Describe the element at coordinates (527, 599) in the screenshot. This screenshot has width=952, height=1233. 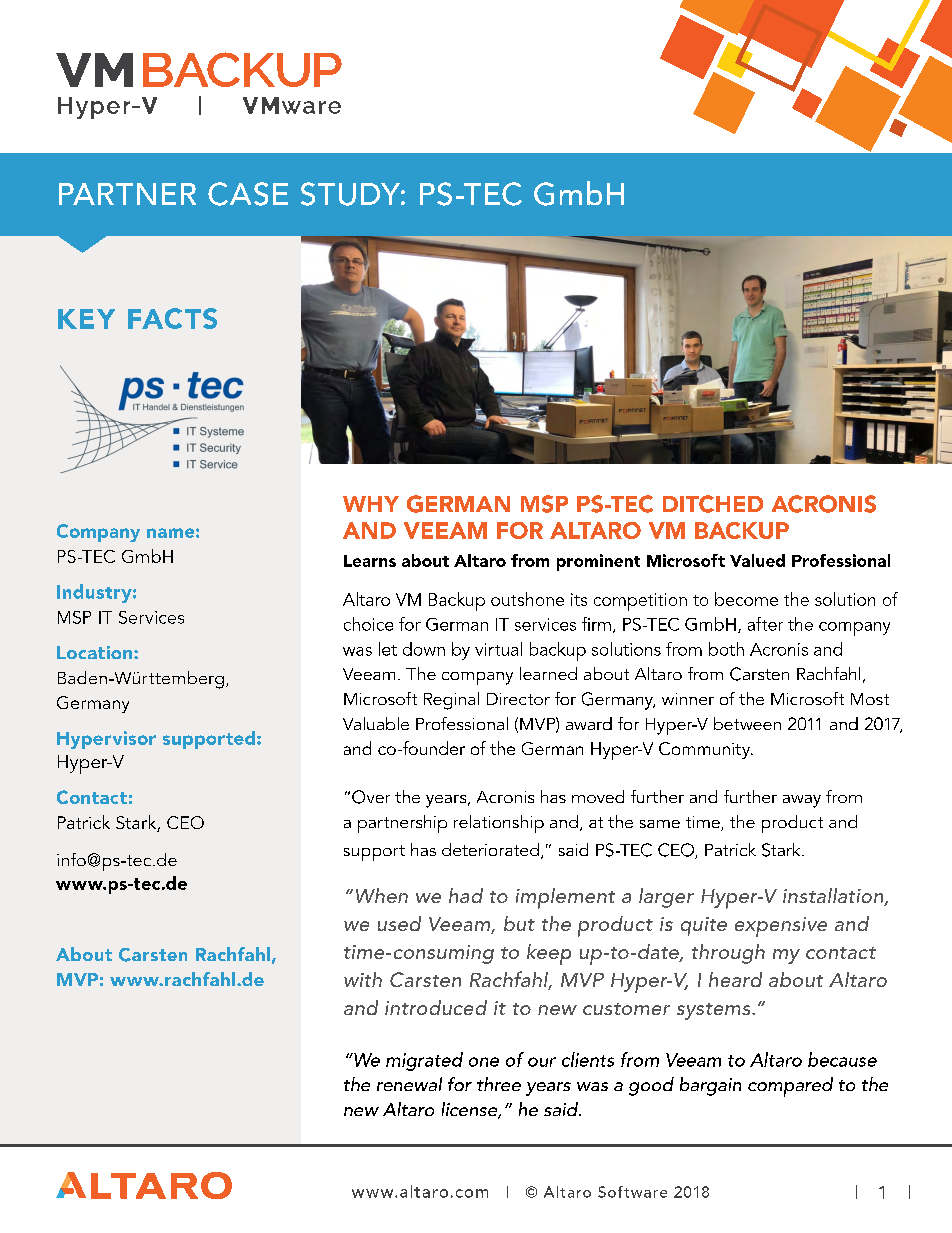
I see `outshone` at that location.
